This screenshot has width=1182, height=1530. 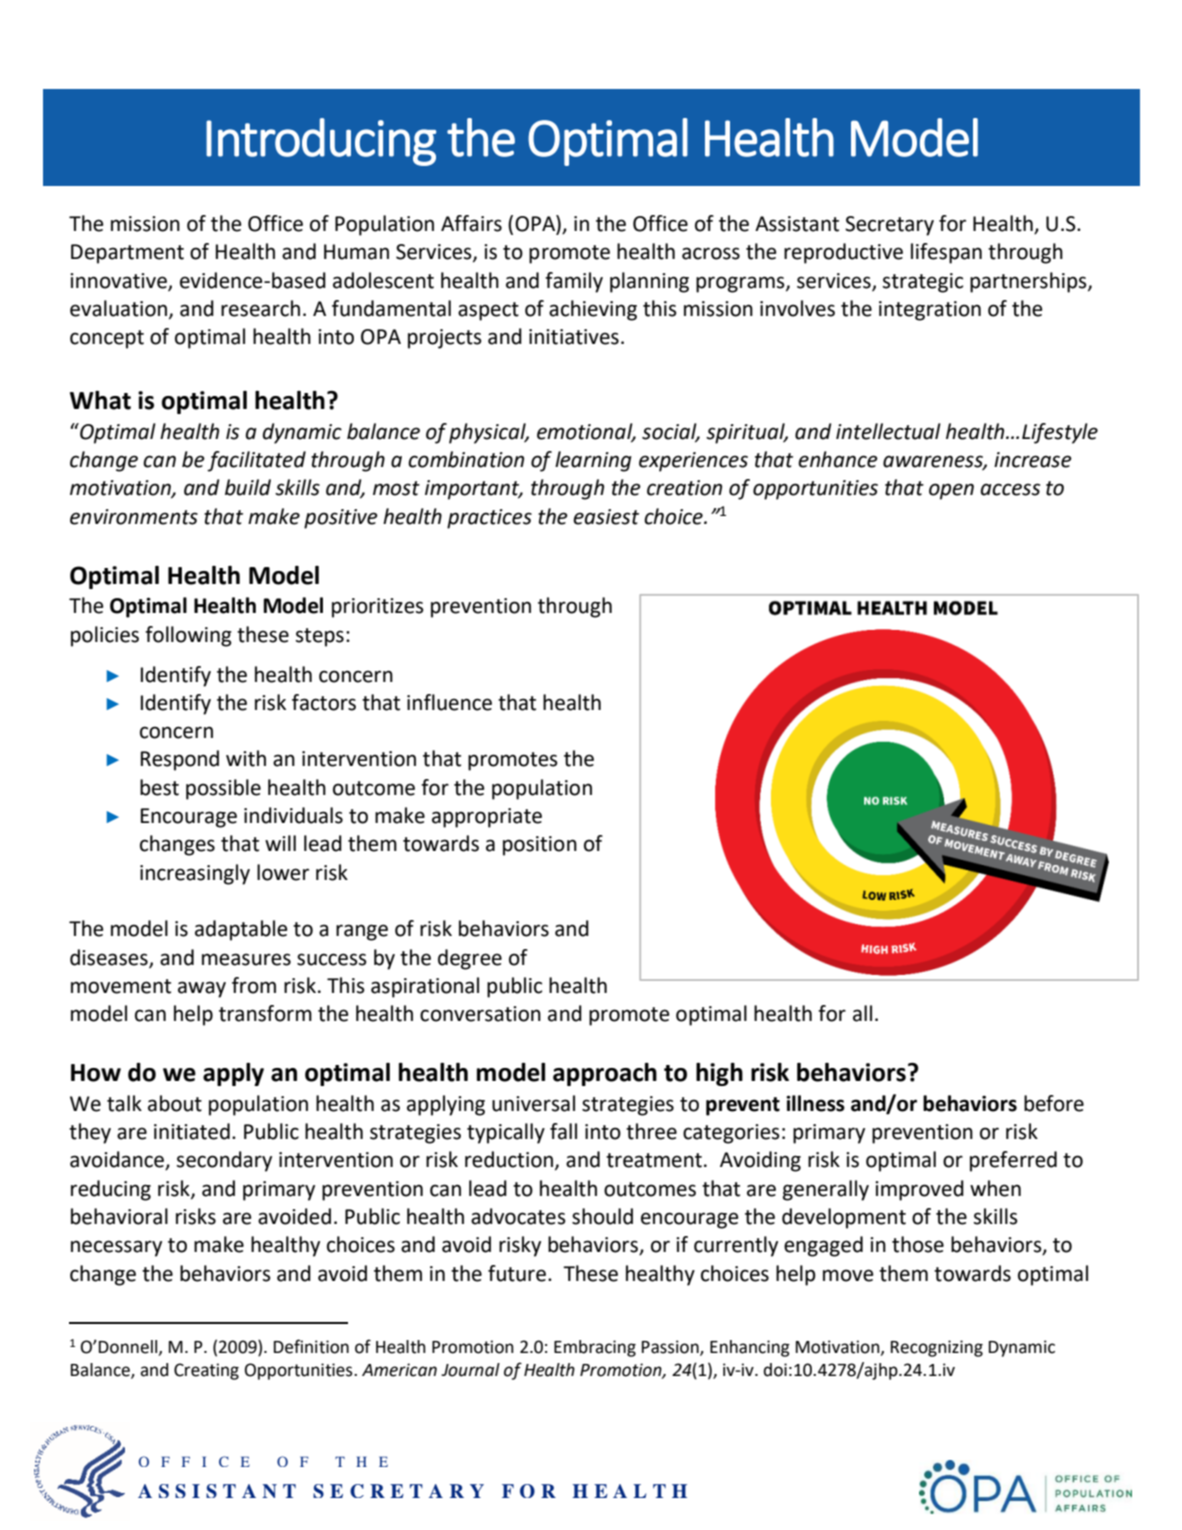 What do you see at coordinates (946, 253) in the screenshot?
I see `lifespan` at bounding box center [946, 253].
